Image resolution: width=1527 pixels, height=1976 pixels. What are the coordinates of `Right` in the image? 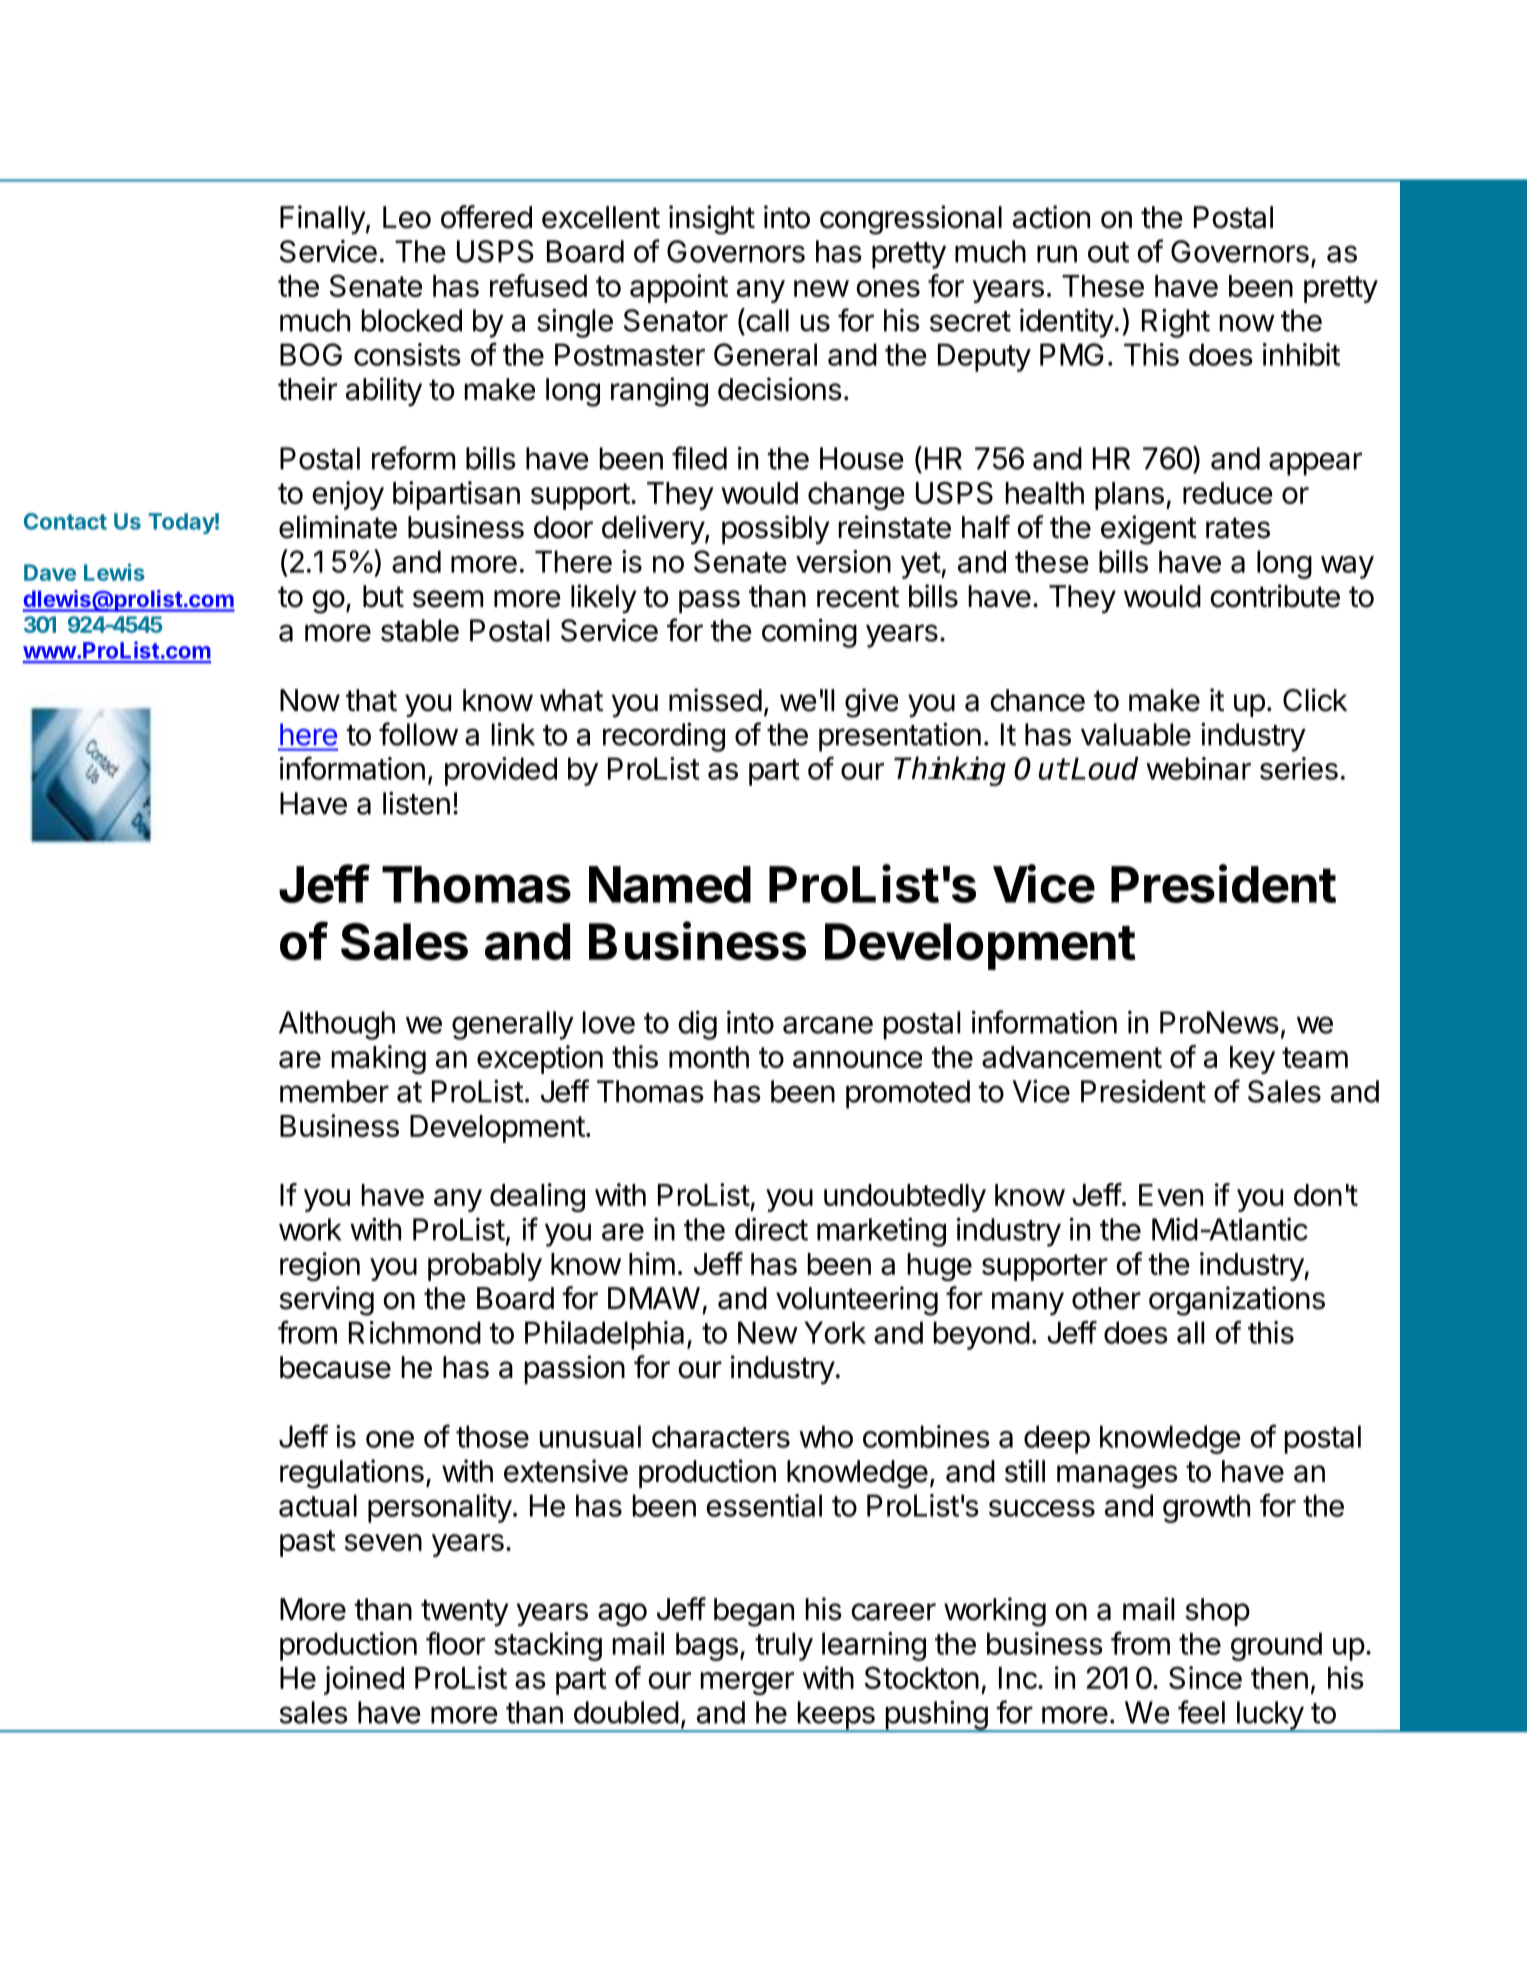 It's located at (1176, 323).
